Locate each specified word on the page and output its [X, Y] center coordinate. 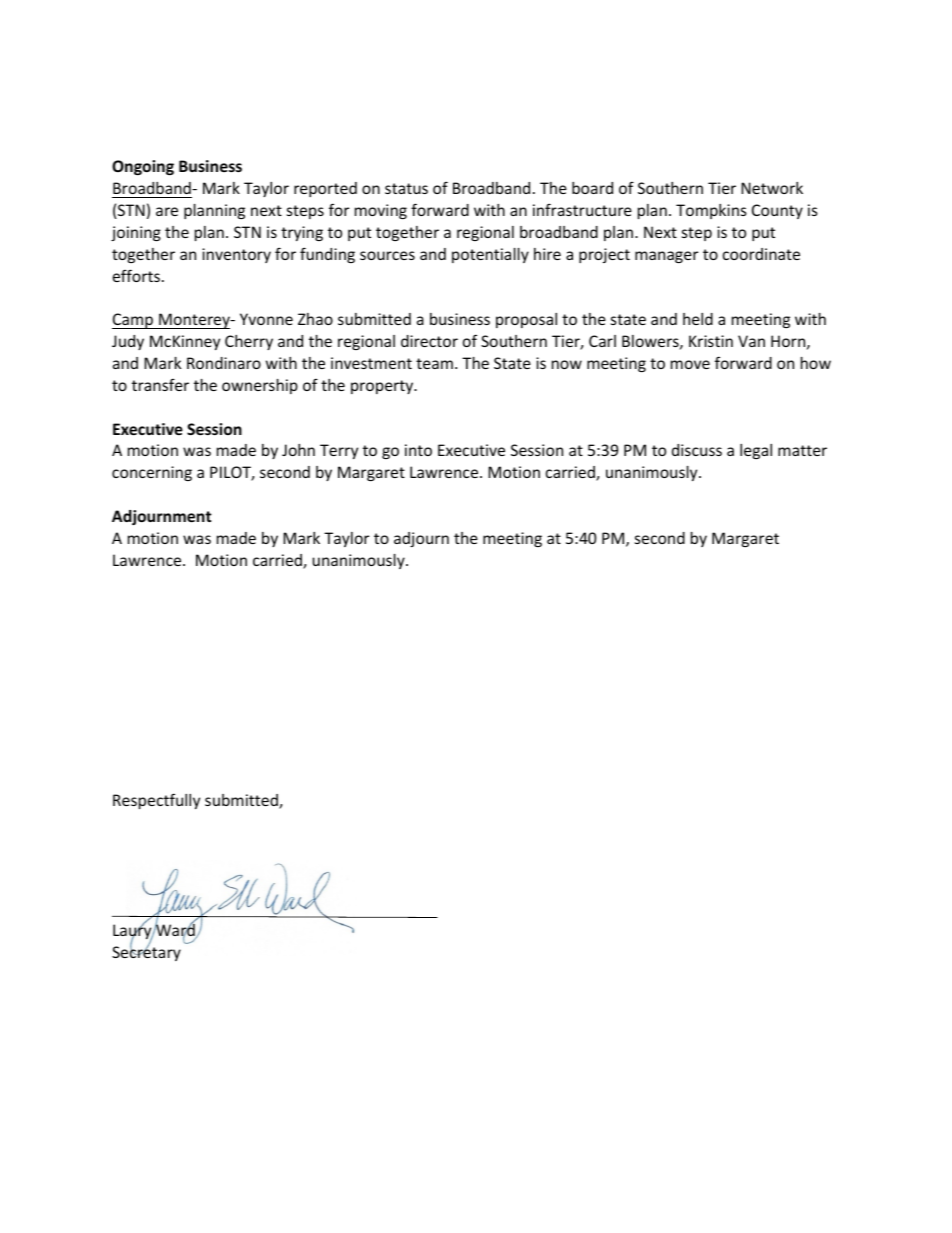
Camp [134, 321]
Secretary [146, 953]
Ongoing [143, 167]
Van [751, 341]
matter [802, 450]
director [429, 341]
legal [756, 451]
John [298, 450]
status [406, 188]
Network [772, 188]
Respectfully [156, 801]
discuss [697, 450]
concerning [152, 473]
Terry [339, 451]
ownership [260, 386]
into [418, 450]
